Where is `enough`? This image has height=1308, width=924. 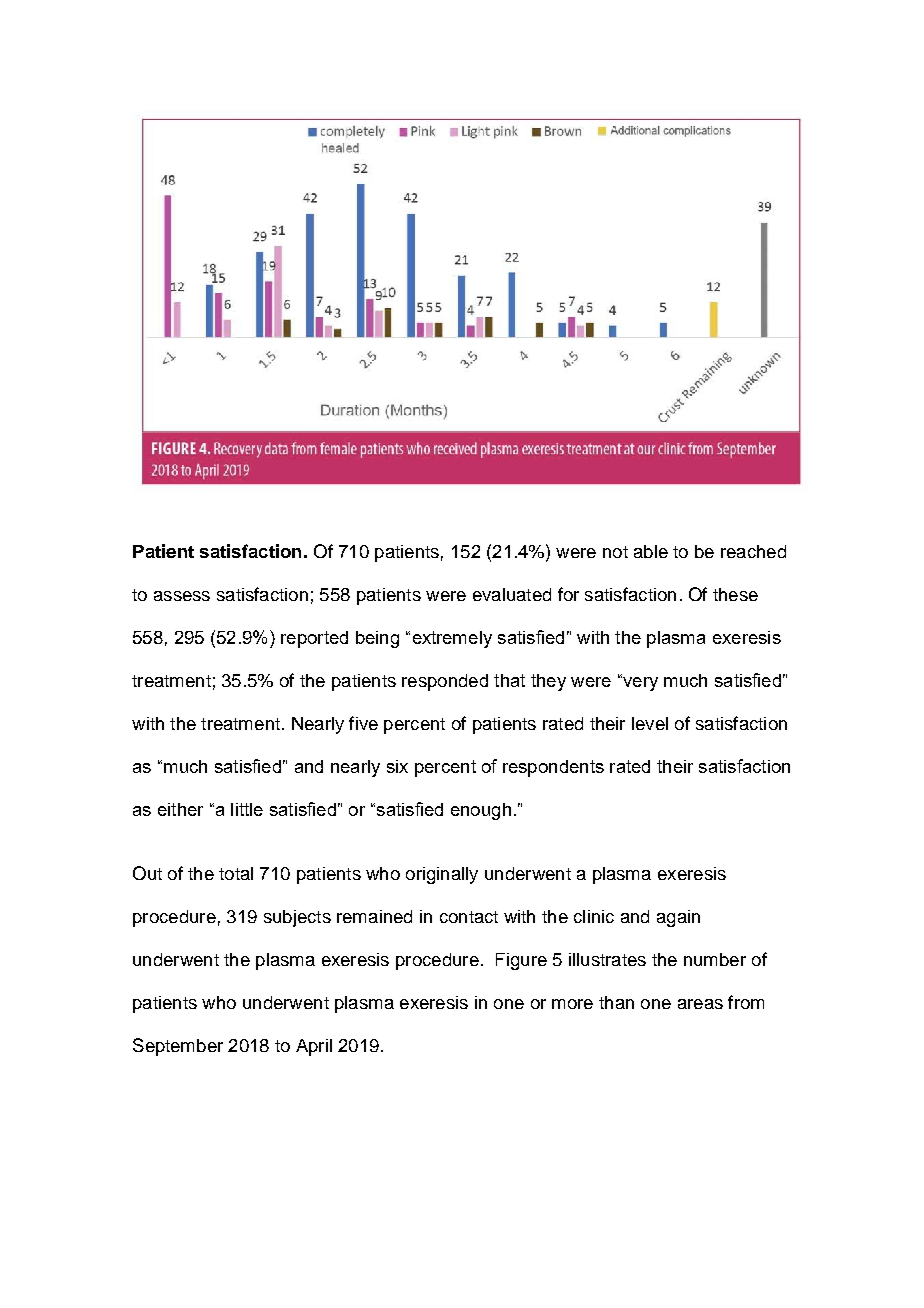 enough is located at coordinates (481, 811).
